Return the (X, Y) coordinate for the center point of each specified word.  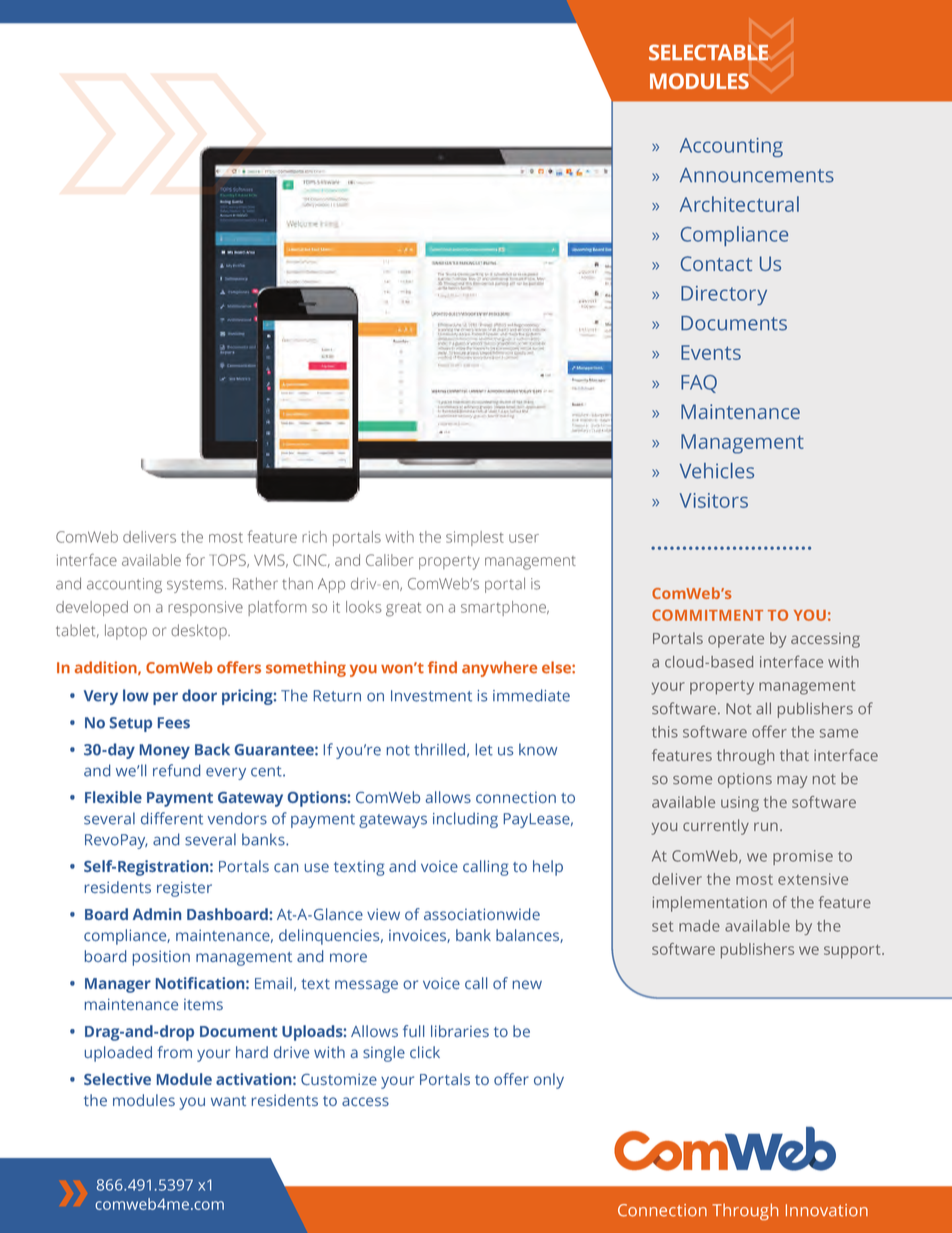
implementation (710, 904)
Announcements (757, 175)
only (549, 1081)
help (548, 868)
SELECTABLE (708, 52)
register (184, 889)
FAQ (699, 384)
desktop (200, 632)
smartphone (504, 608)
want (228, 1101)
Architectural (739, 204)
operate (736, 641)
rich (314, 537)
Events (711, 352)
